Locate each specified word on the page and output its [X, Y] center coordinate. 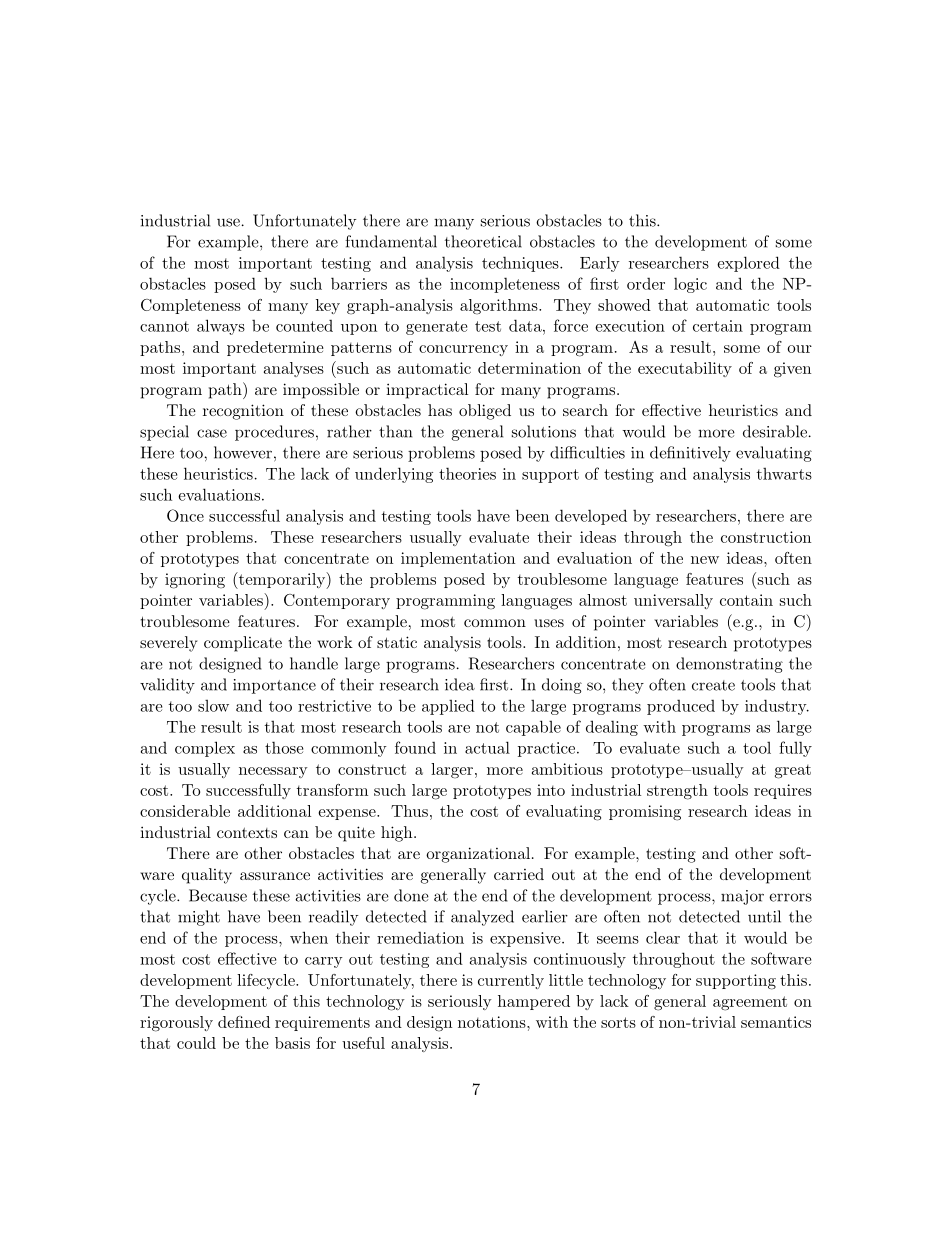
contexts [247, 832]
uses [549, 623]
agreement [750, 1003]
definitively [690, 454]
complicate [243, 644]
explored [748, 264]
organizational [478, 855]
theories [467, 473]
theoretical [483, 241]
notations [493, 1022]
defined [244, 1022]
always [221, 327]
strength [677, 792]
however [243, 452]
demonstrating [729, 665]
